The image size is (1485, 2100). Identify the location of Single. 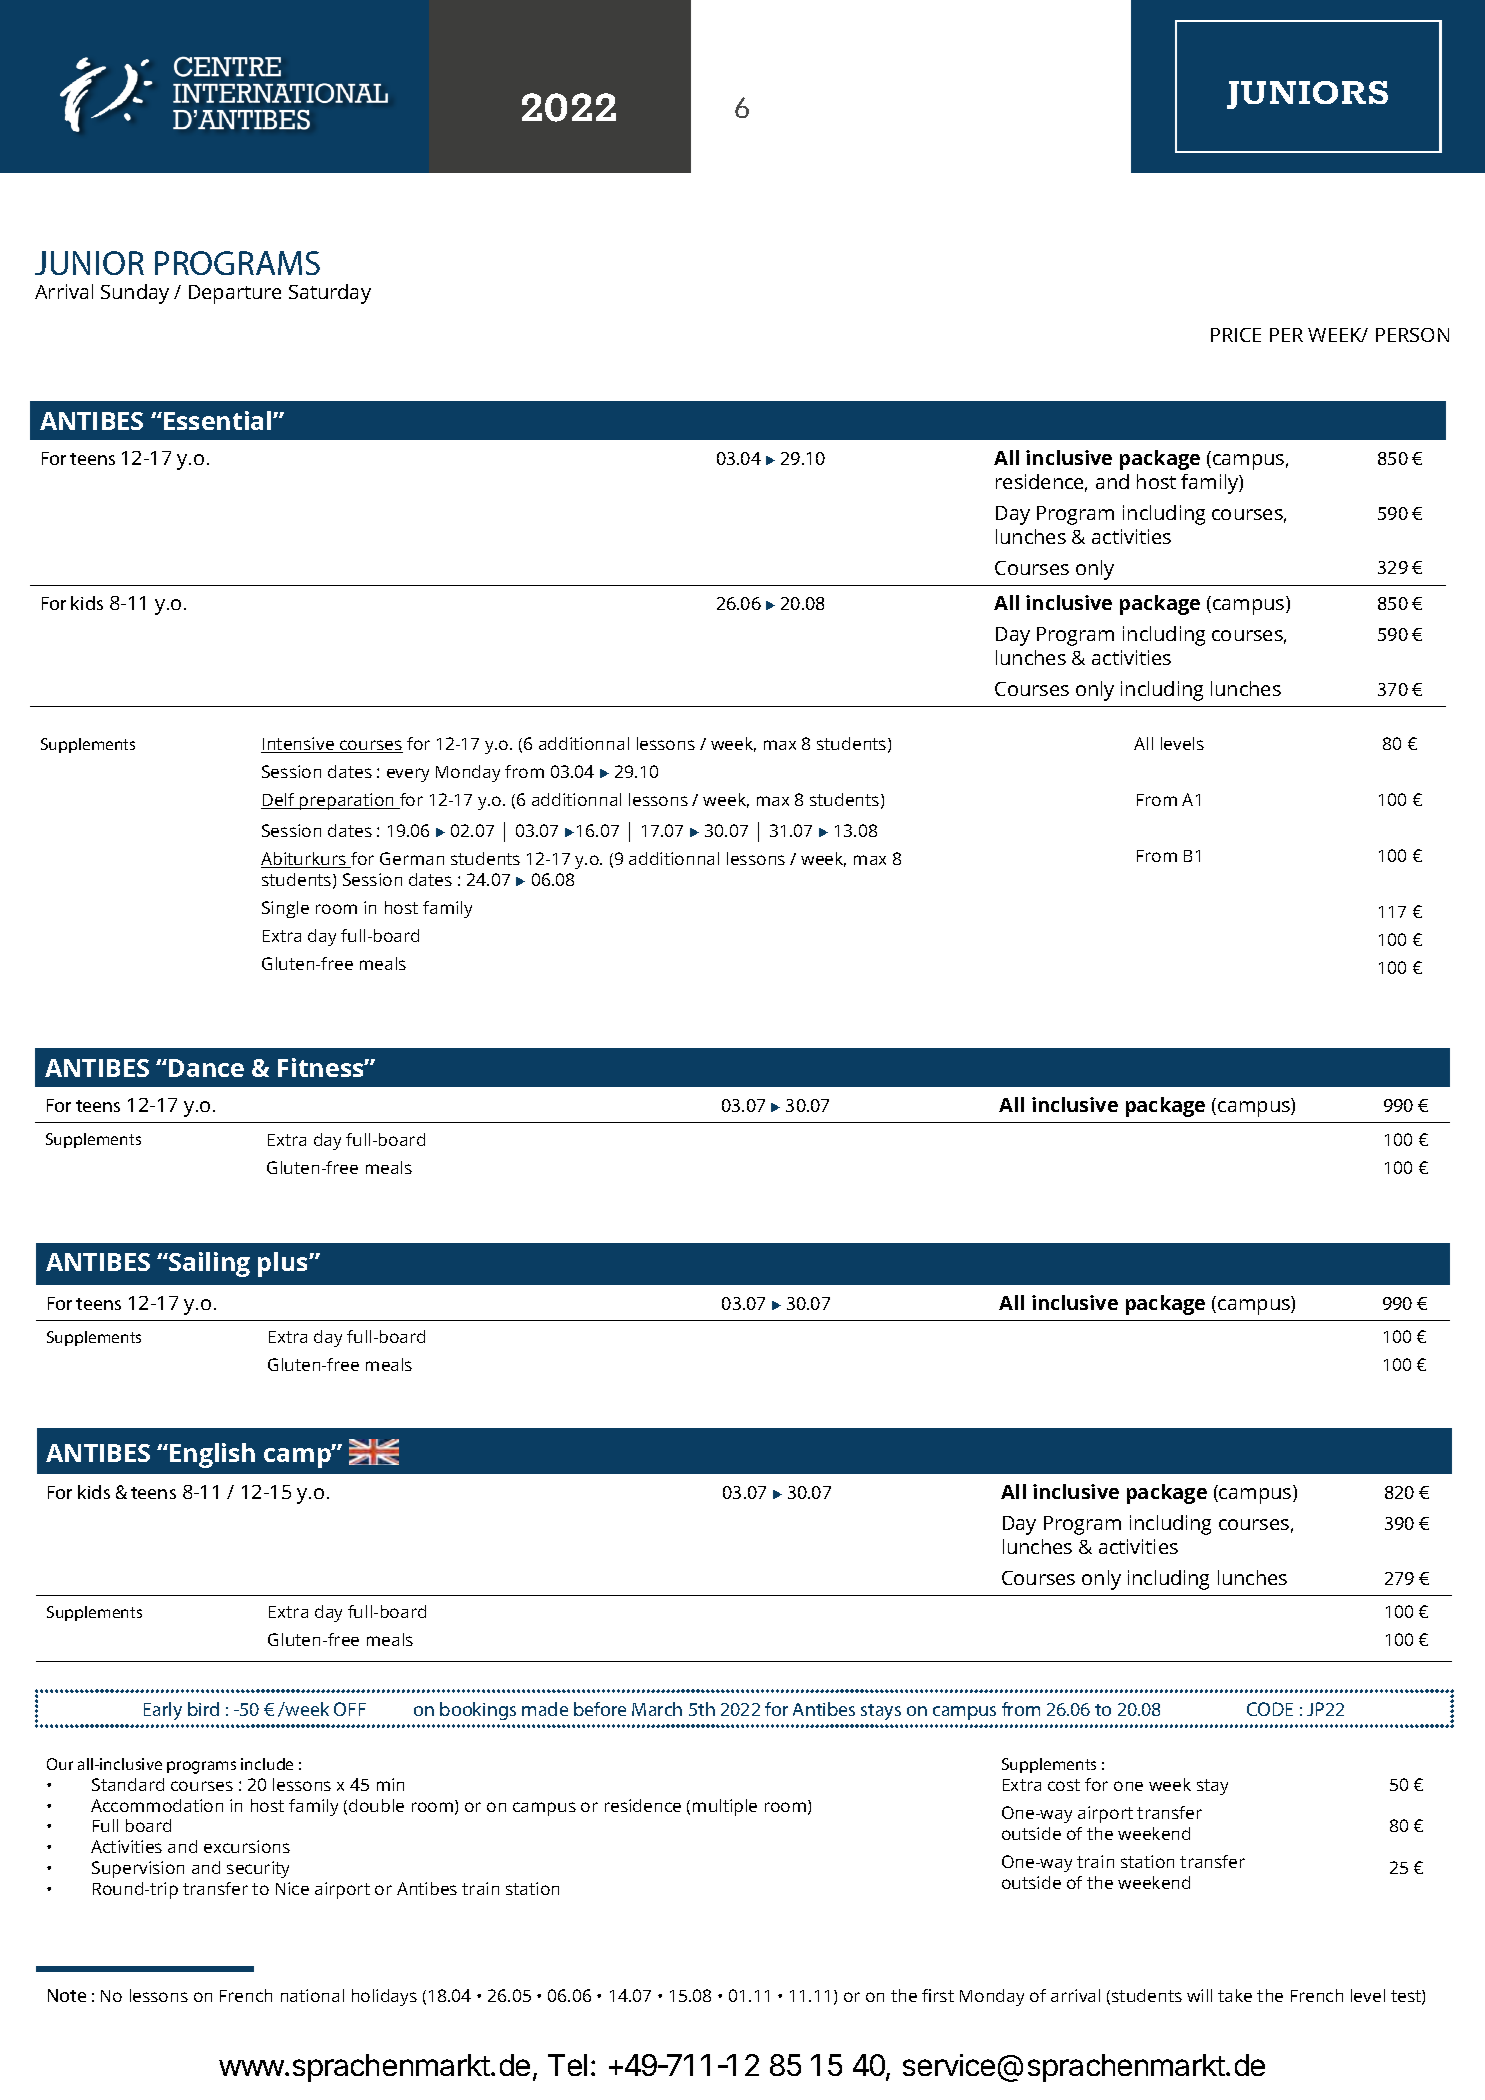
(285, 909).
